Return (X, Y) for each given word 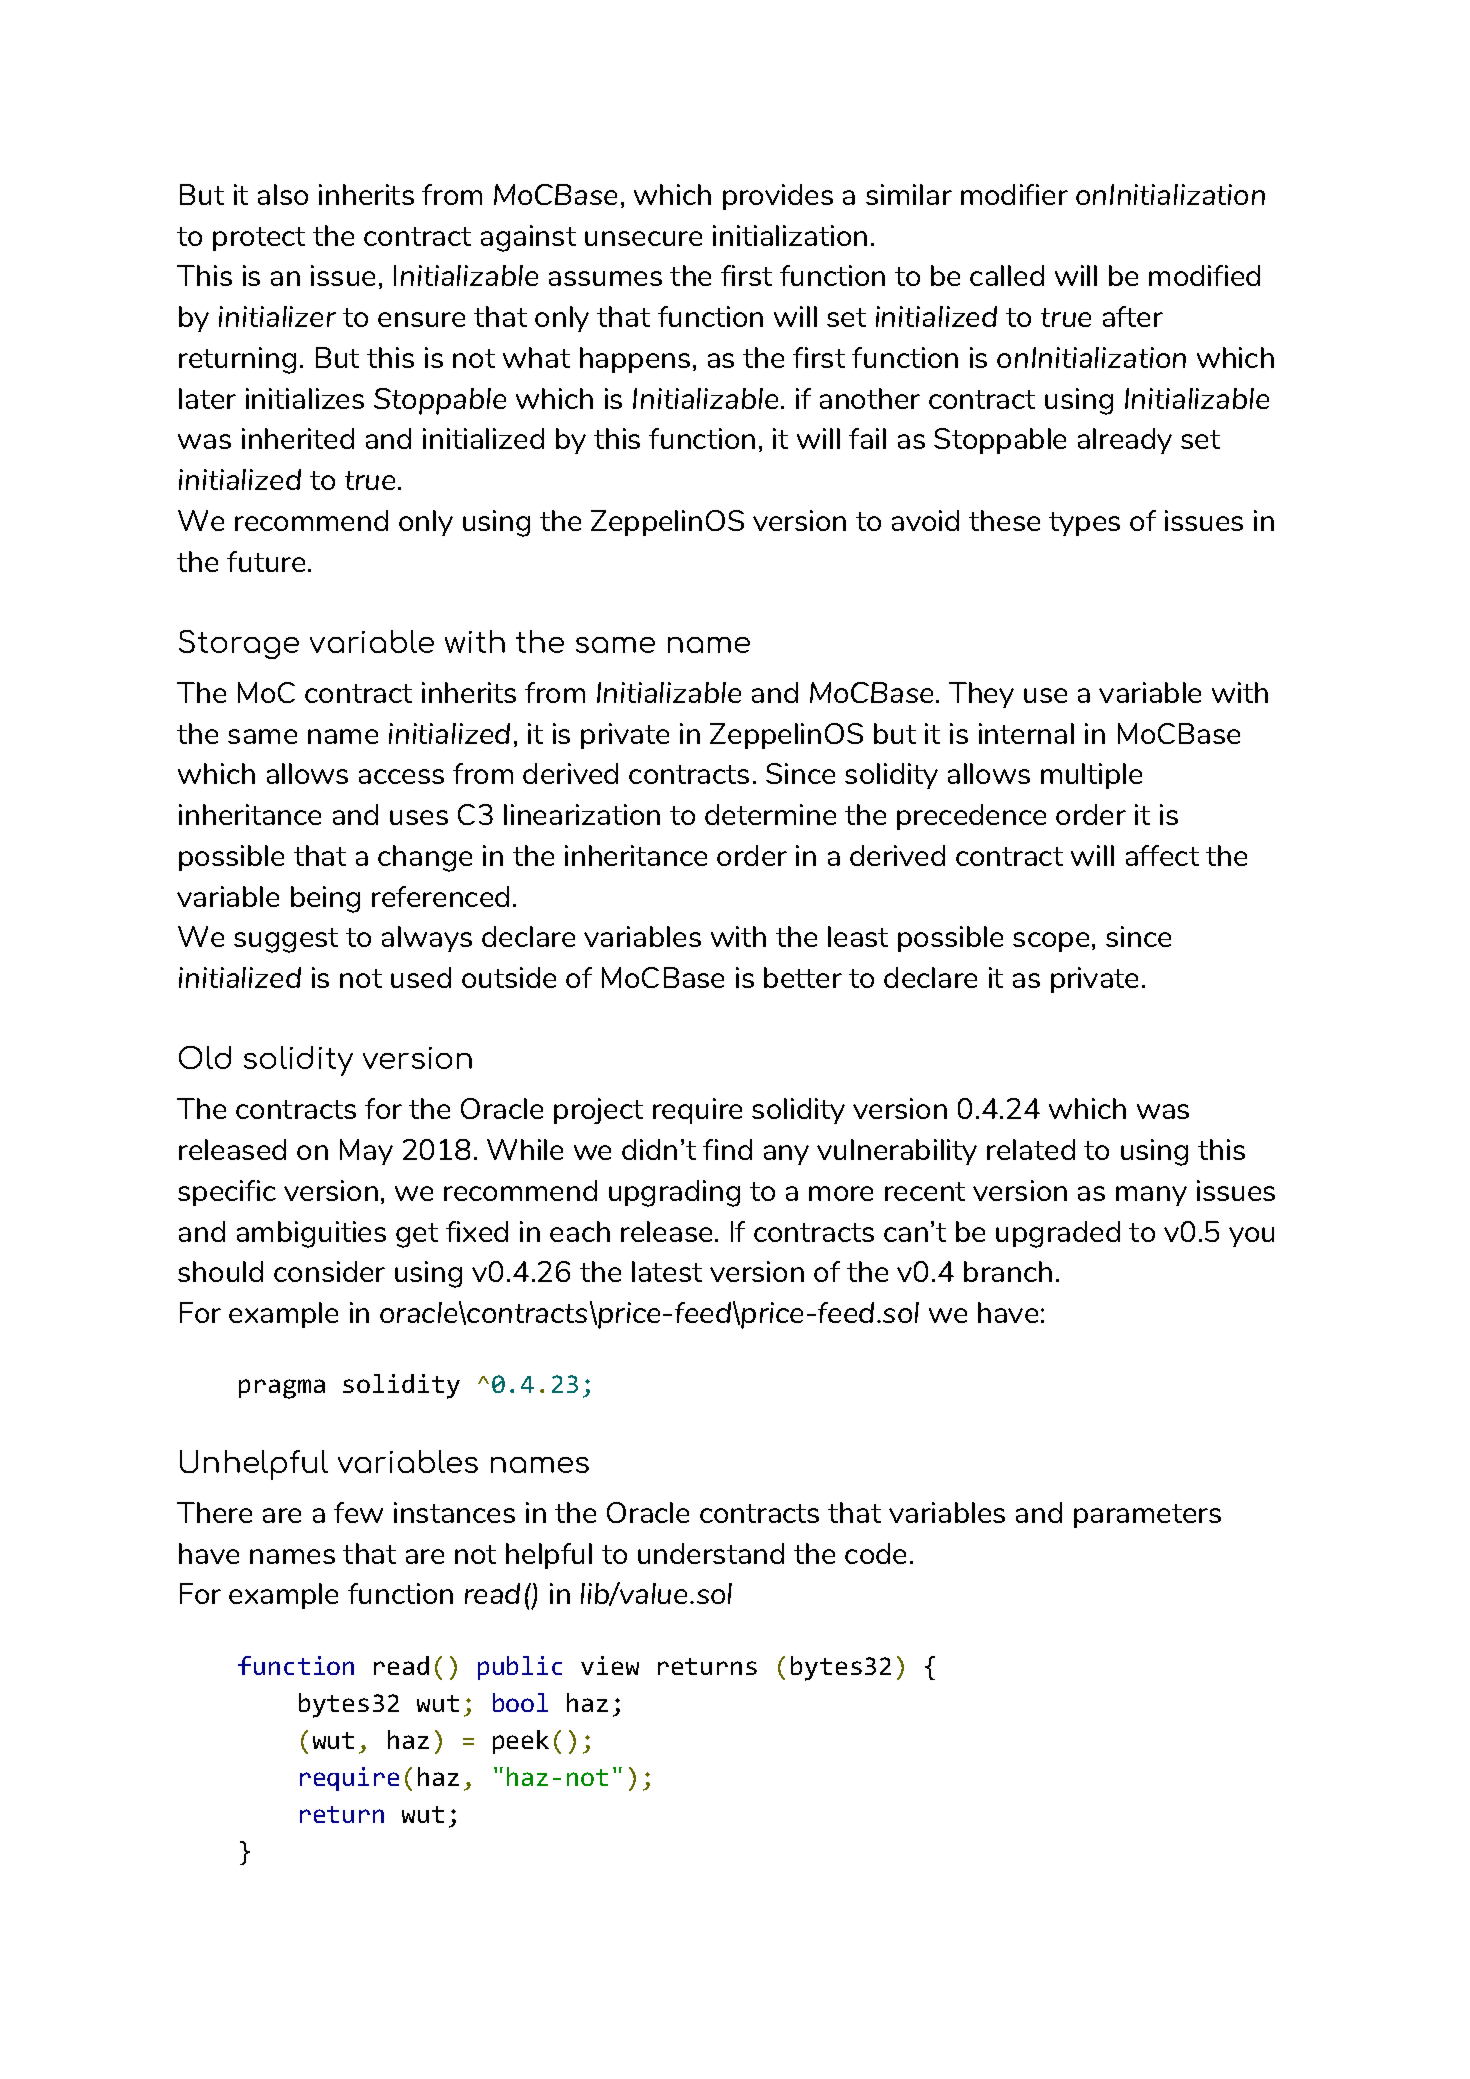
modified (1204, 275)
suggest (286, 940)
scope (1051, 942)
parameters (1147, 1516)
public (520, 1668)
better (803, 977)
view (610, 1665)
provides (778, 197)
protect (259, 239)
